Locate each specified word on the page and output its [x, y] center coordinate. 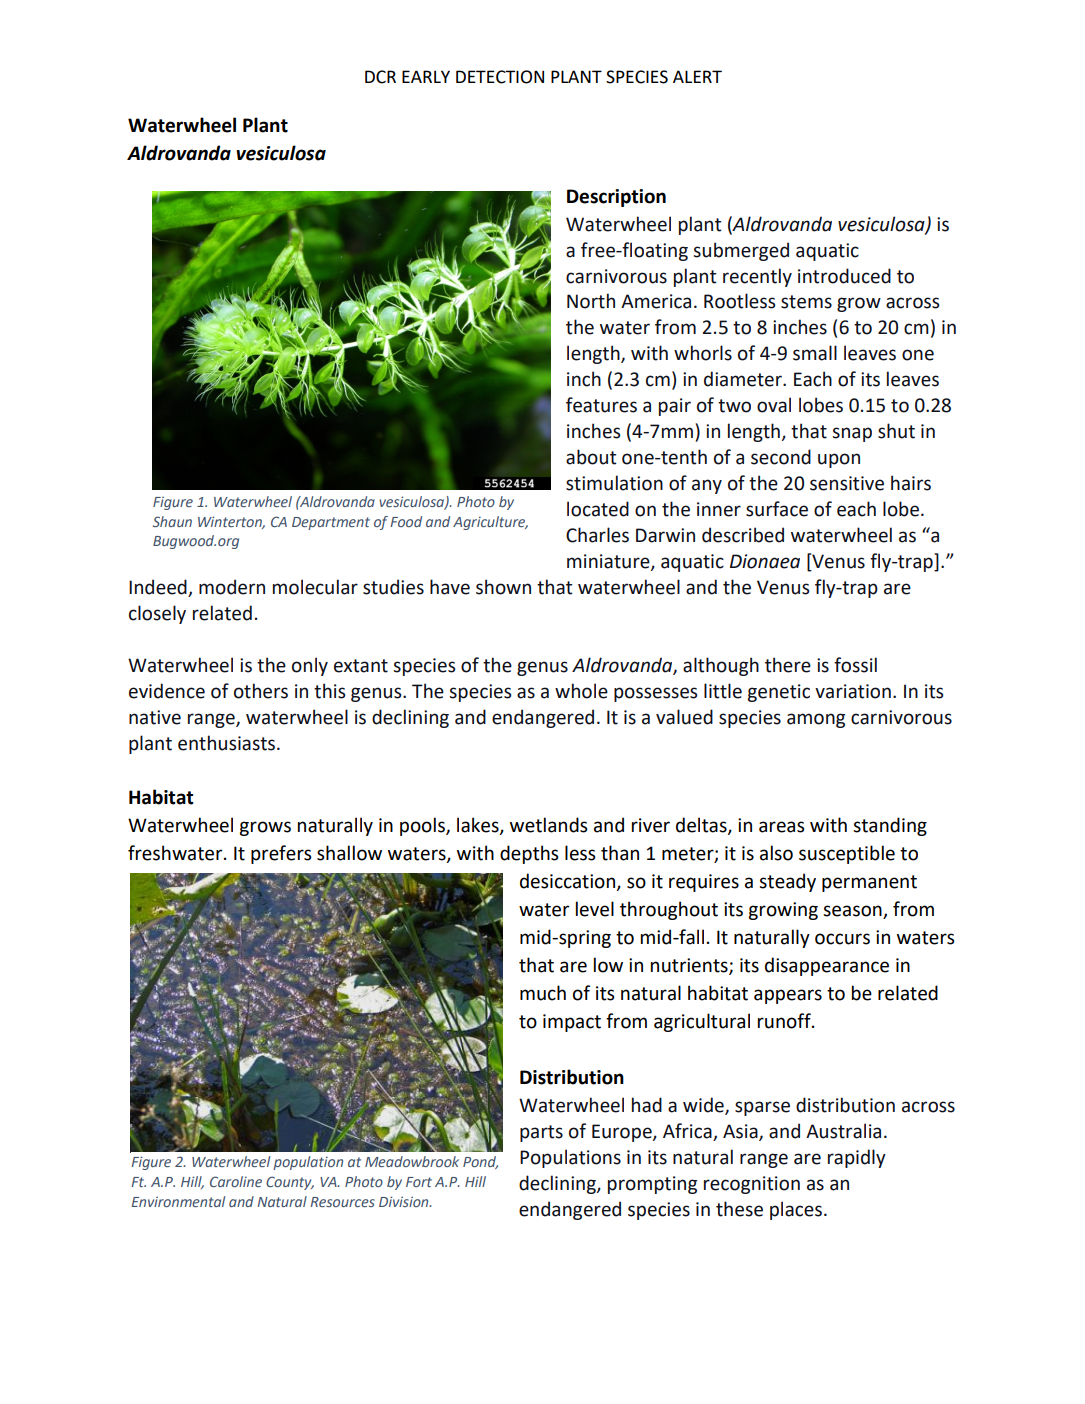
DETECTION [500, 77]
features [601, 405]
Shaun [172, 521]
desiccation [569, 882]
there [788, 665]
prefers [281, 854]
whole [581, 691]
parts [541, 1133]
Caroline [236, 1181]
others [261, 691]
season [853, 912]
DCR [380, 77]
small [815, 353]
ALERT [697, 76]
